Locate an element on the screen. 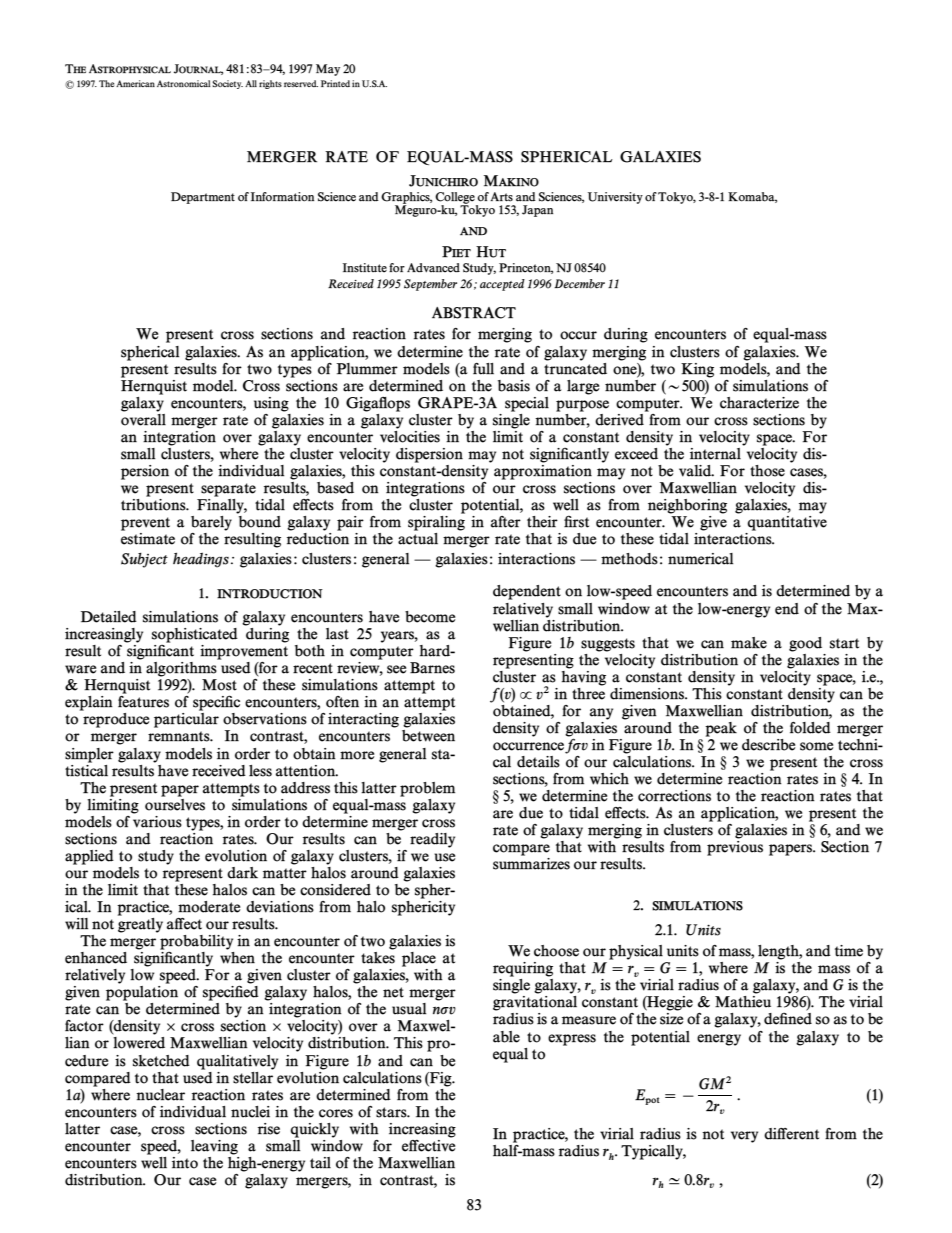  sophisticated is located at coordinates (195, 635).
